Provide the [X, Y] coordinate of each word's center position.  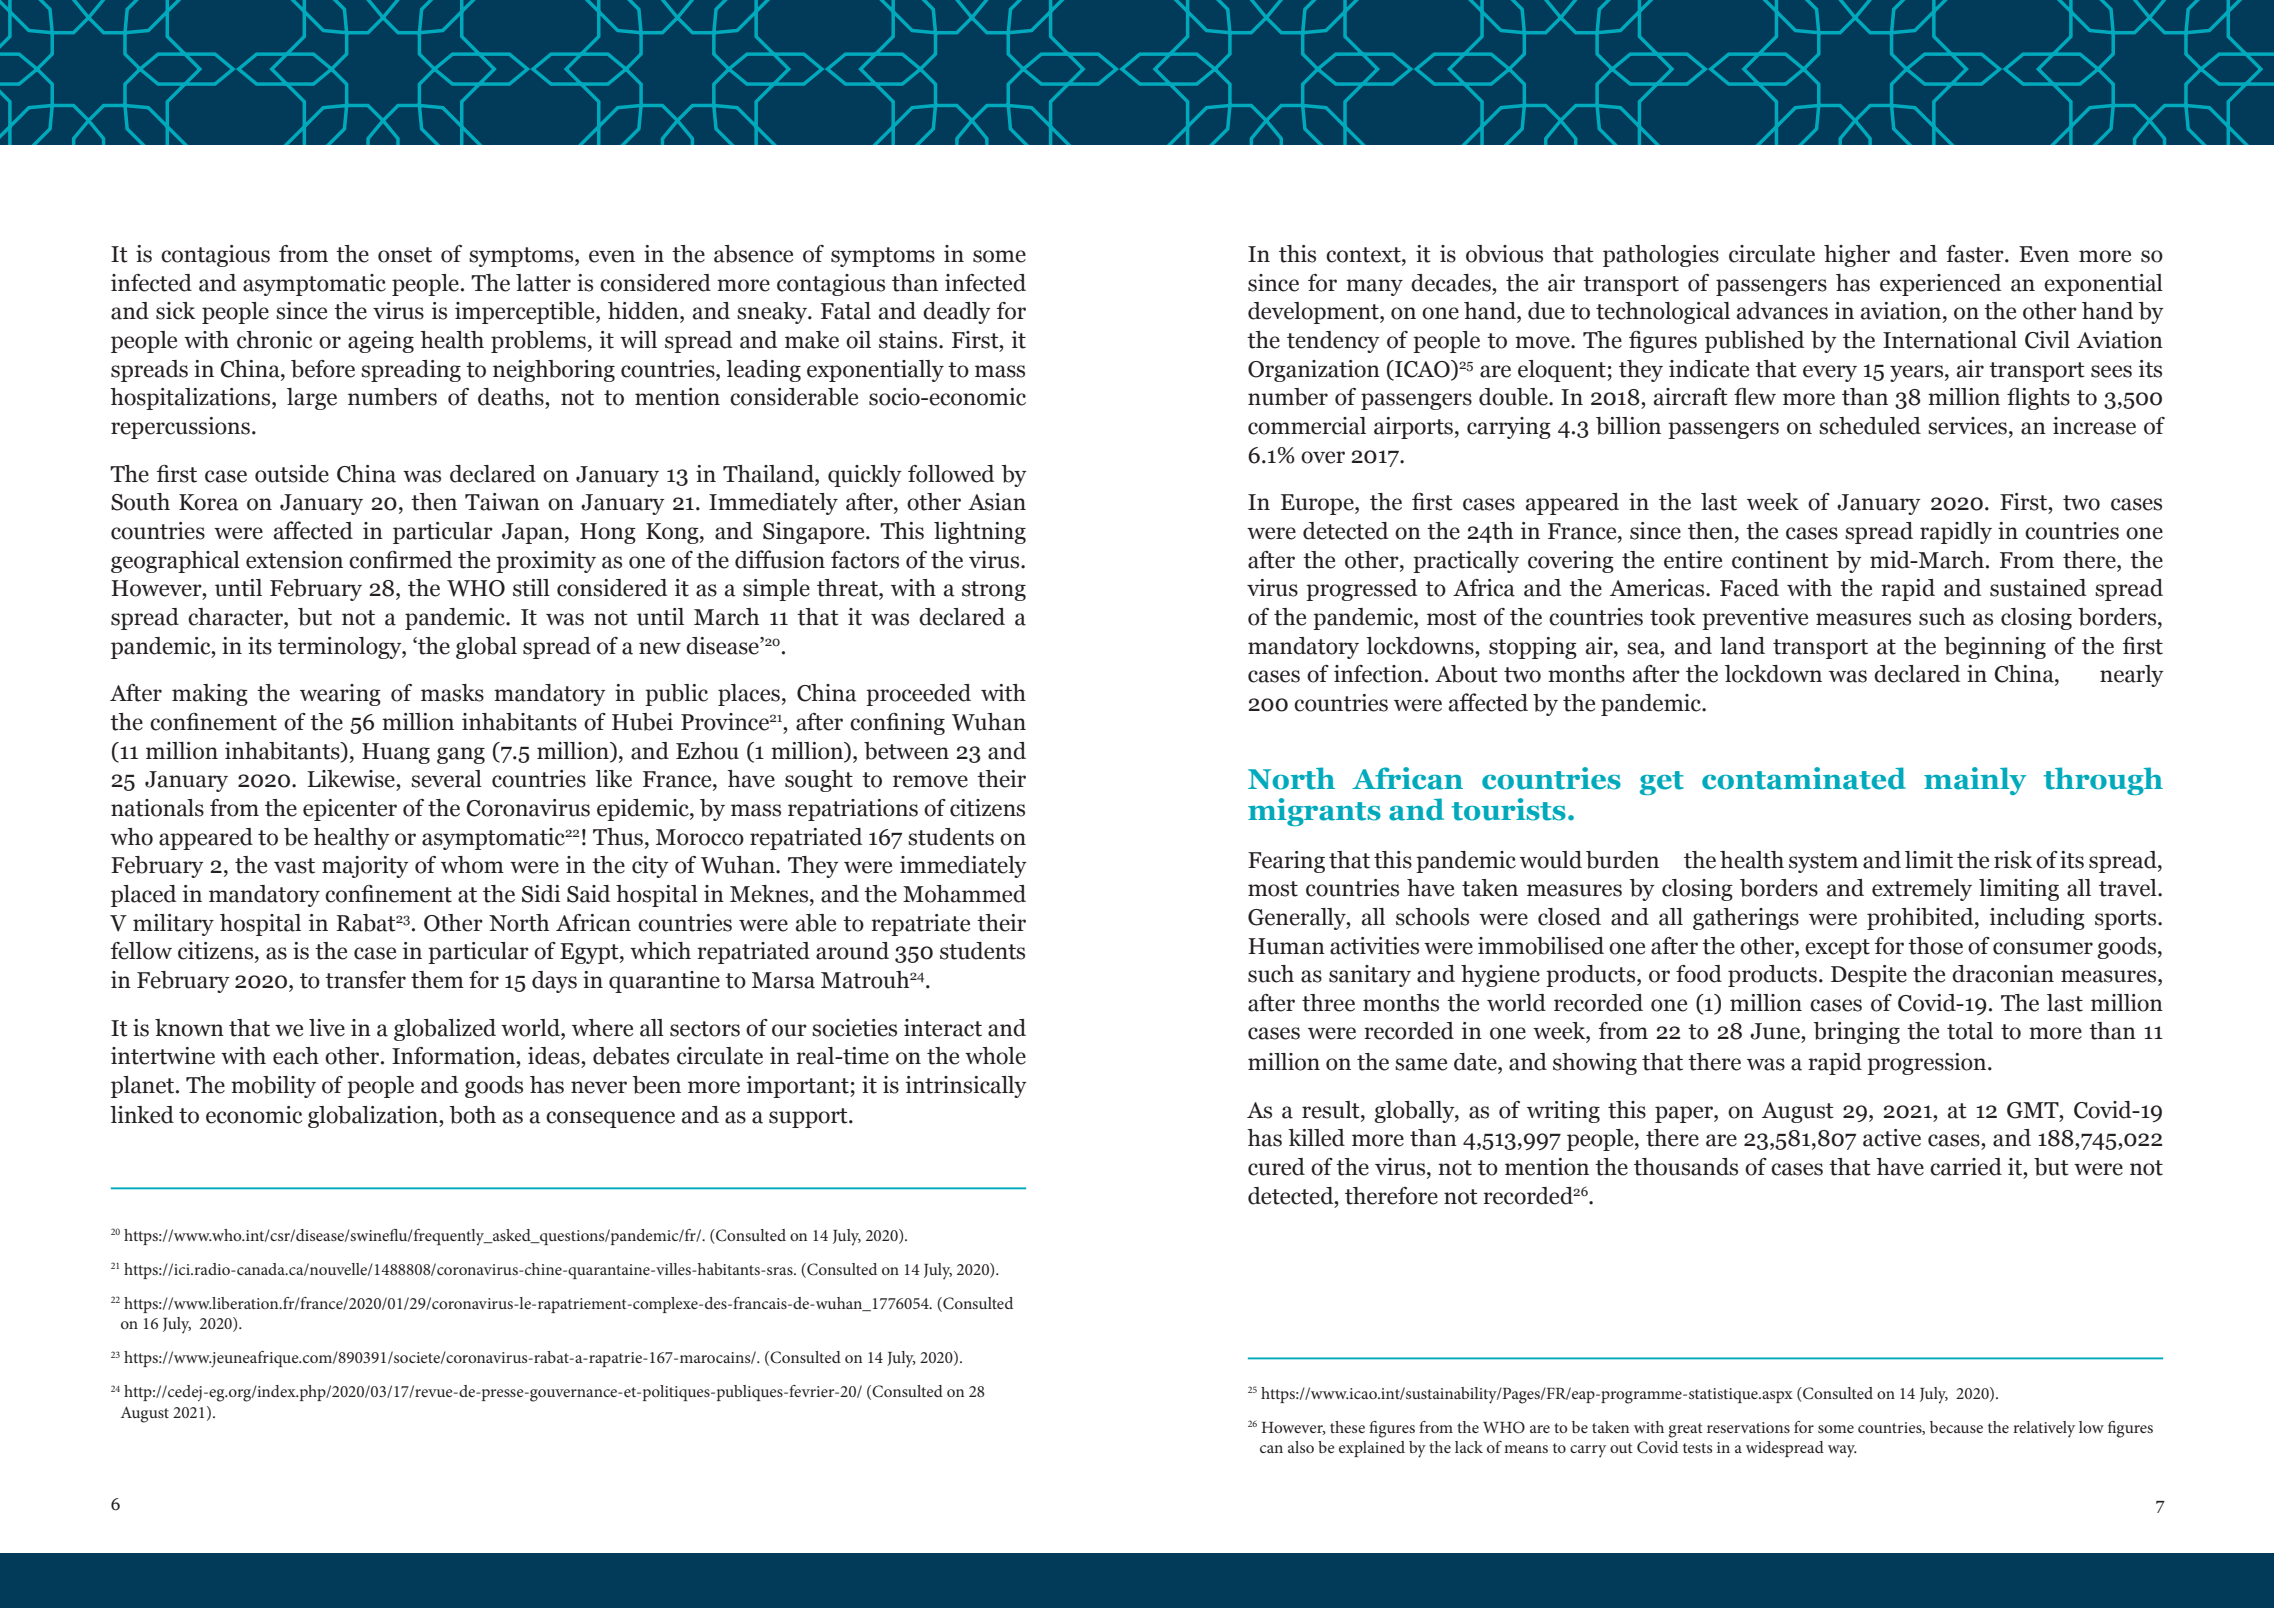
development [1314, 313]
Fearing [1286, 862]
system [1823, 863]
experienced [1940, 285]
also [1301, 1447]
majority [365, 867]
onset [405, 255]
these [1347, 1427]
